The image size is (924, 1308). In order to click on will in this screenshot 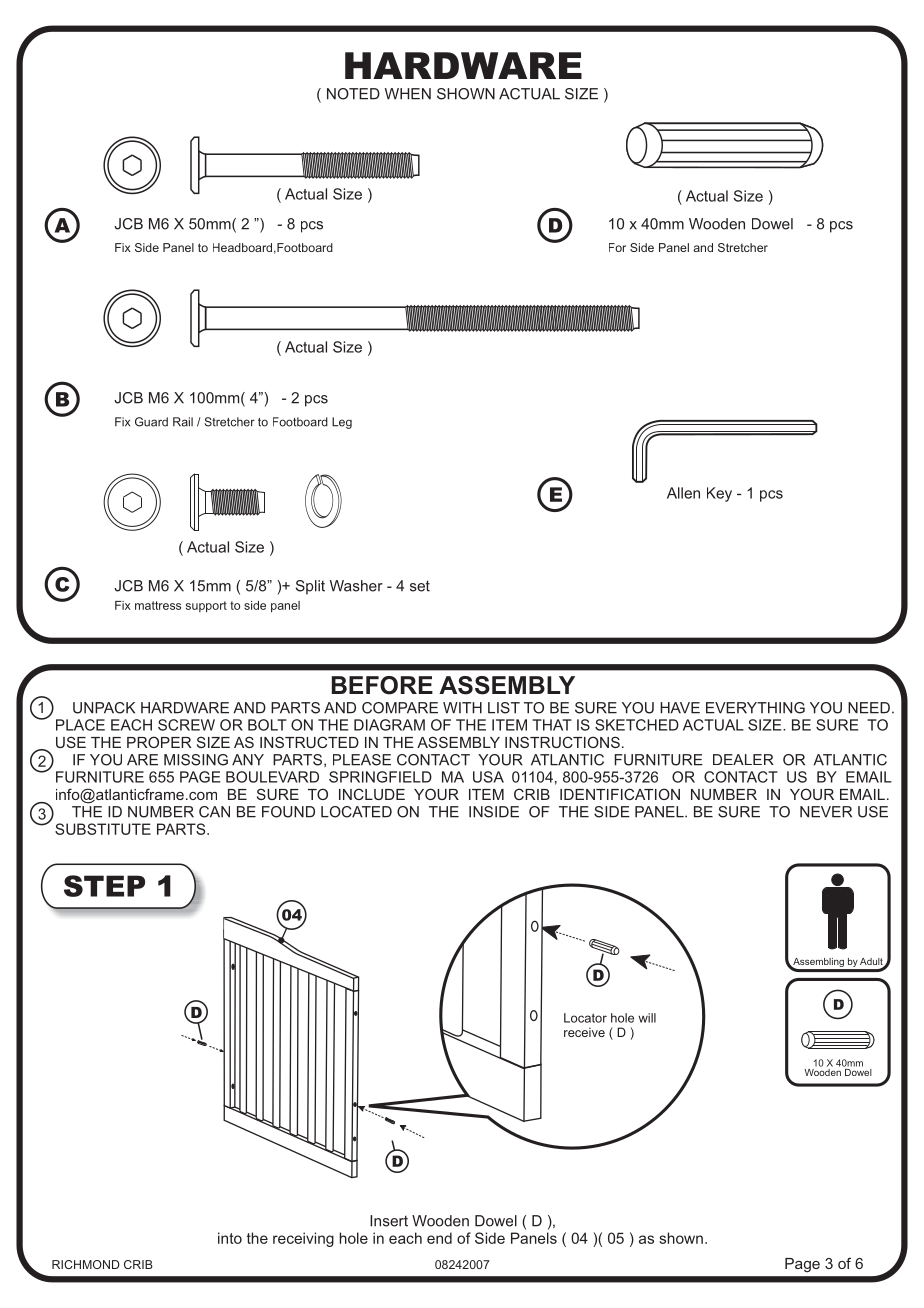, I will do `click(647, 1018)`.
